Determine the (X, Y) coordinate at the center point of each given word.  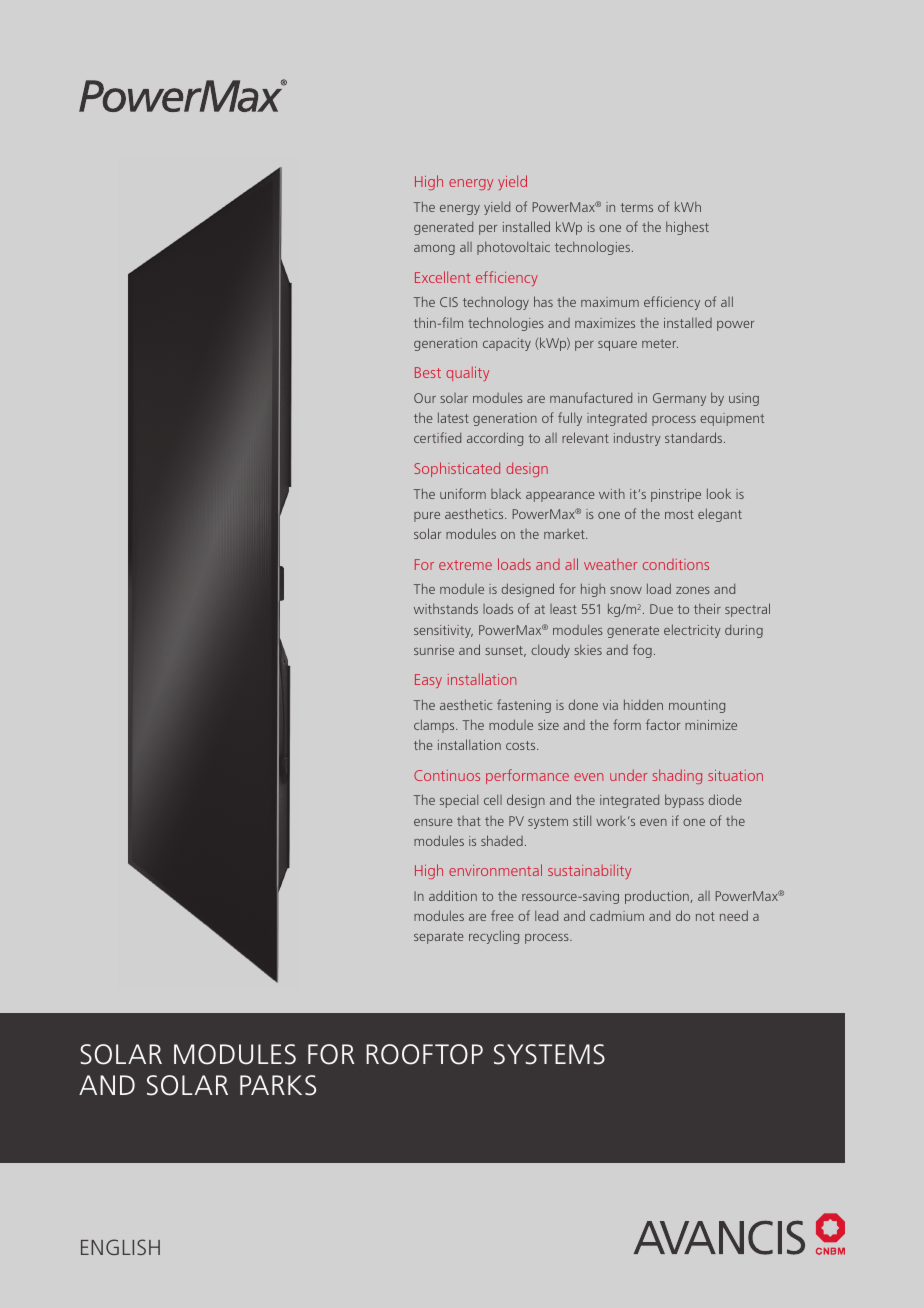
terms (637, 207)
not (705, 916)
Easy (428, 681)
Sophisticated (457, 469)
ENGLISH (120, 1247)
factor (663, 724)
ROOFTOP (424, 1054)
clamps (435, 726)
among (434, 250)
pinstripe (676, 495)
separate (439, 938)
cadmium (617, 915)
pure (427, 517)
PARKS (278, 1085)
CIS (449, 302)
